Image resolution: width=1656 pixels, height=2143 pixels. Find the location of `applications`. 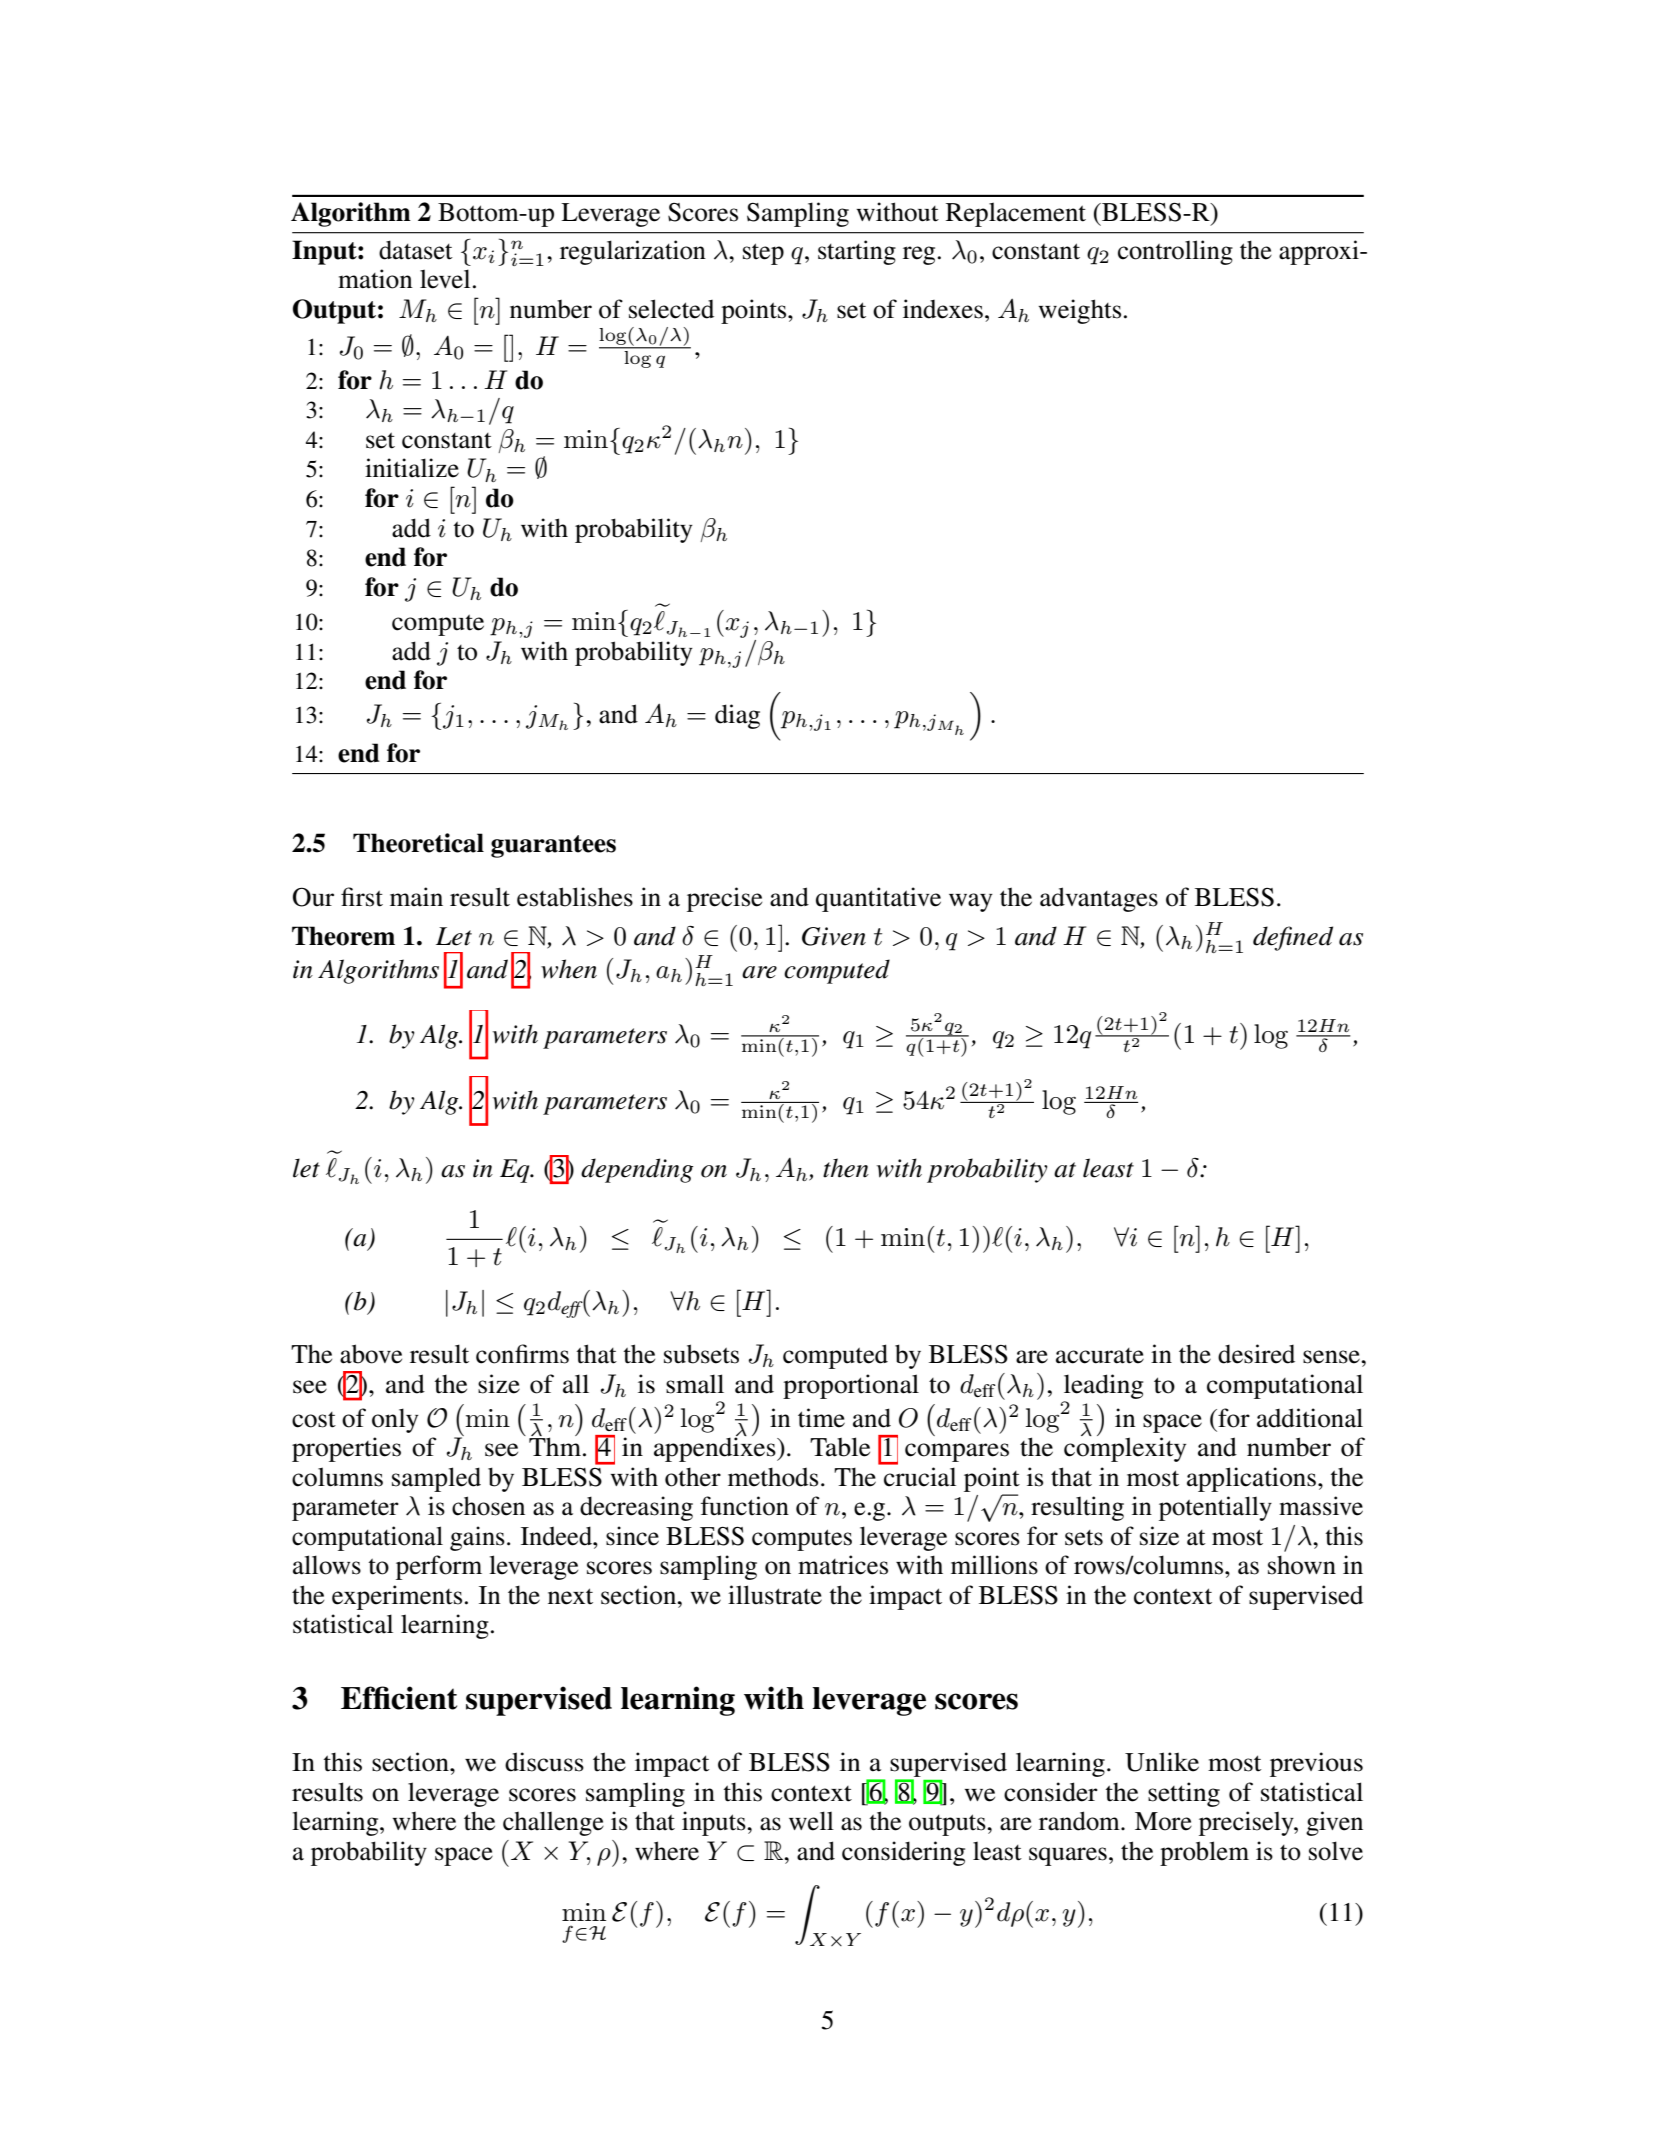

applications is located at coordinates (1251, 1479).
